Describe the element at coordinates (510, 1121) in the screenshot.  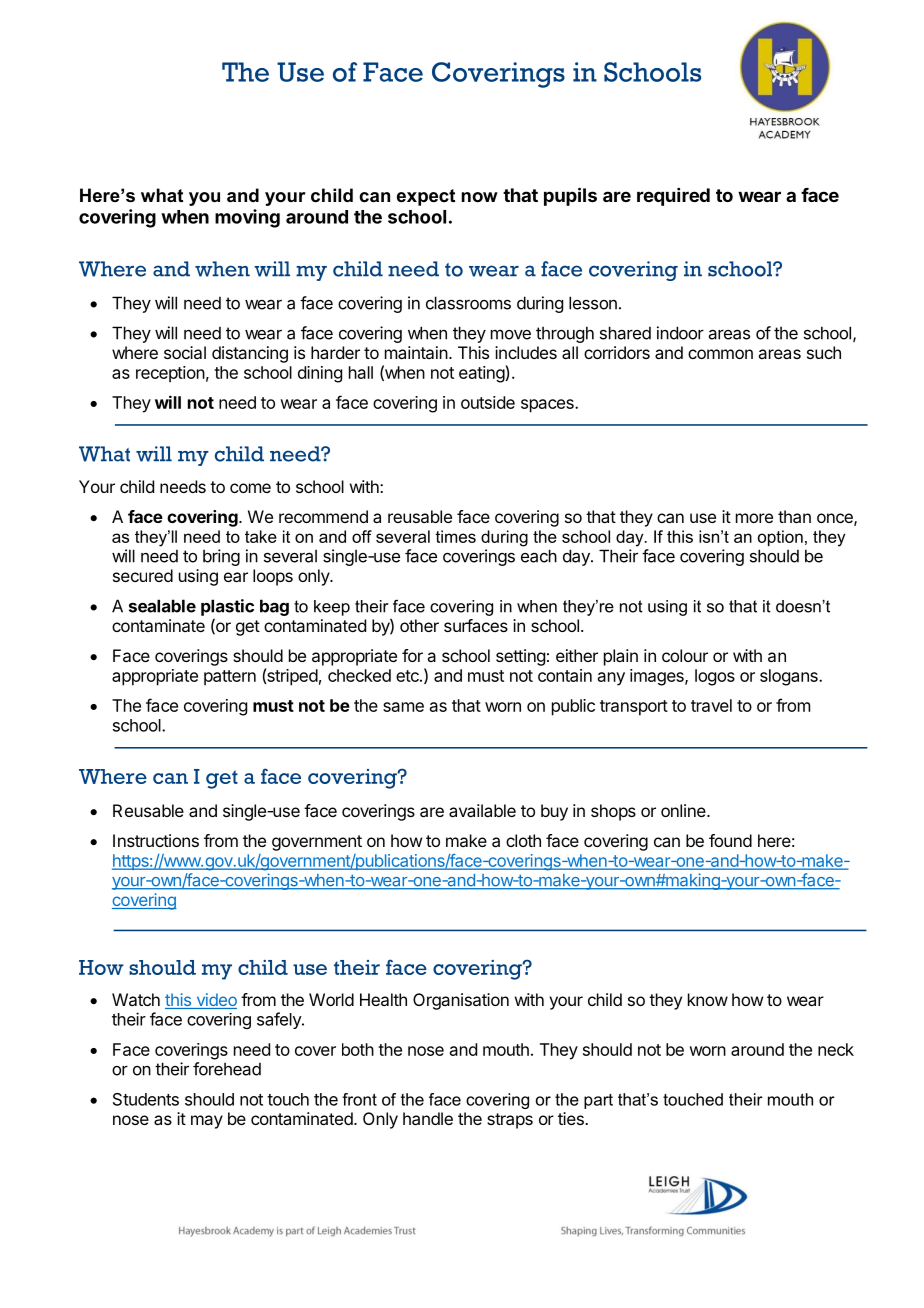
I see `straps` at that location.
